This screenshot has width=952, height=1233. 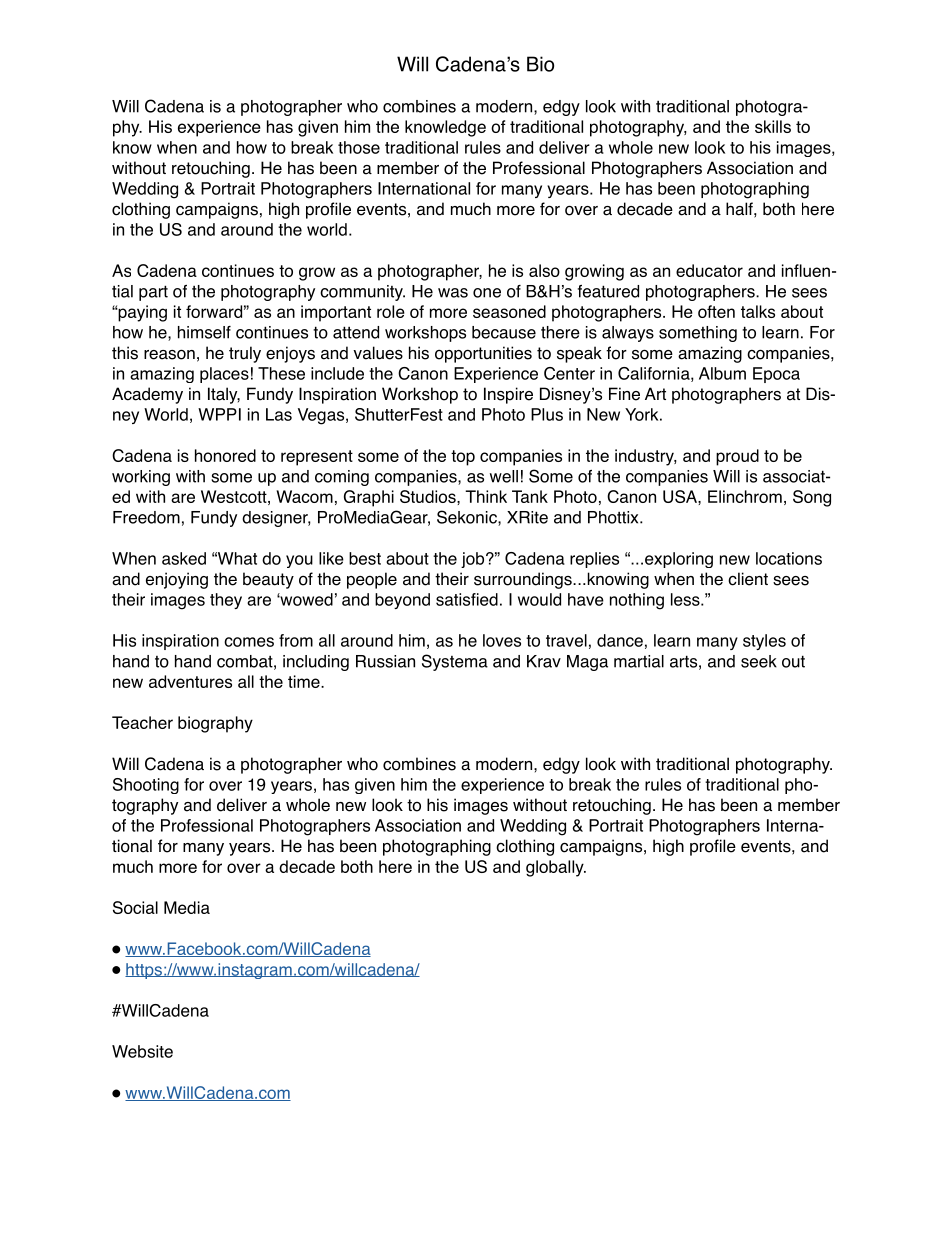 What do you see at coordinates (359, 147) in the screenshot?
I see `those` at bounding box center [359, 147].
